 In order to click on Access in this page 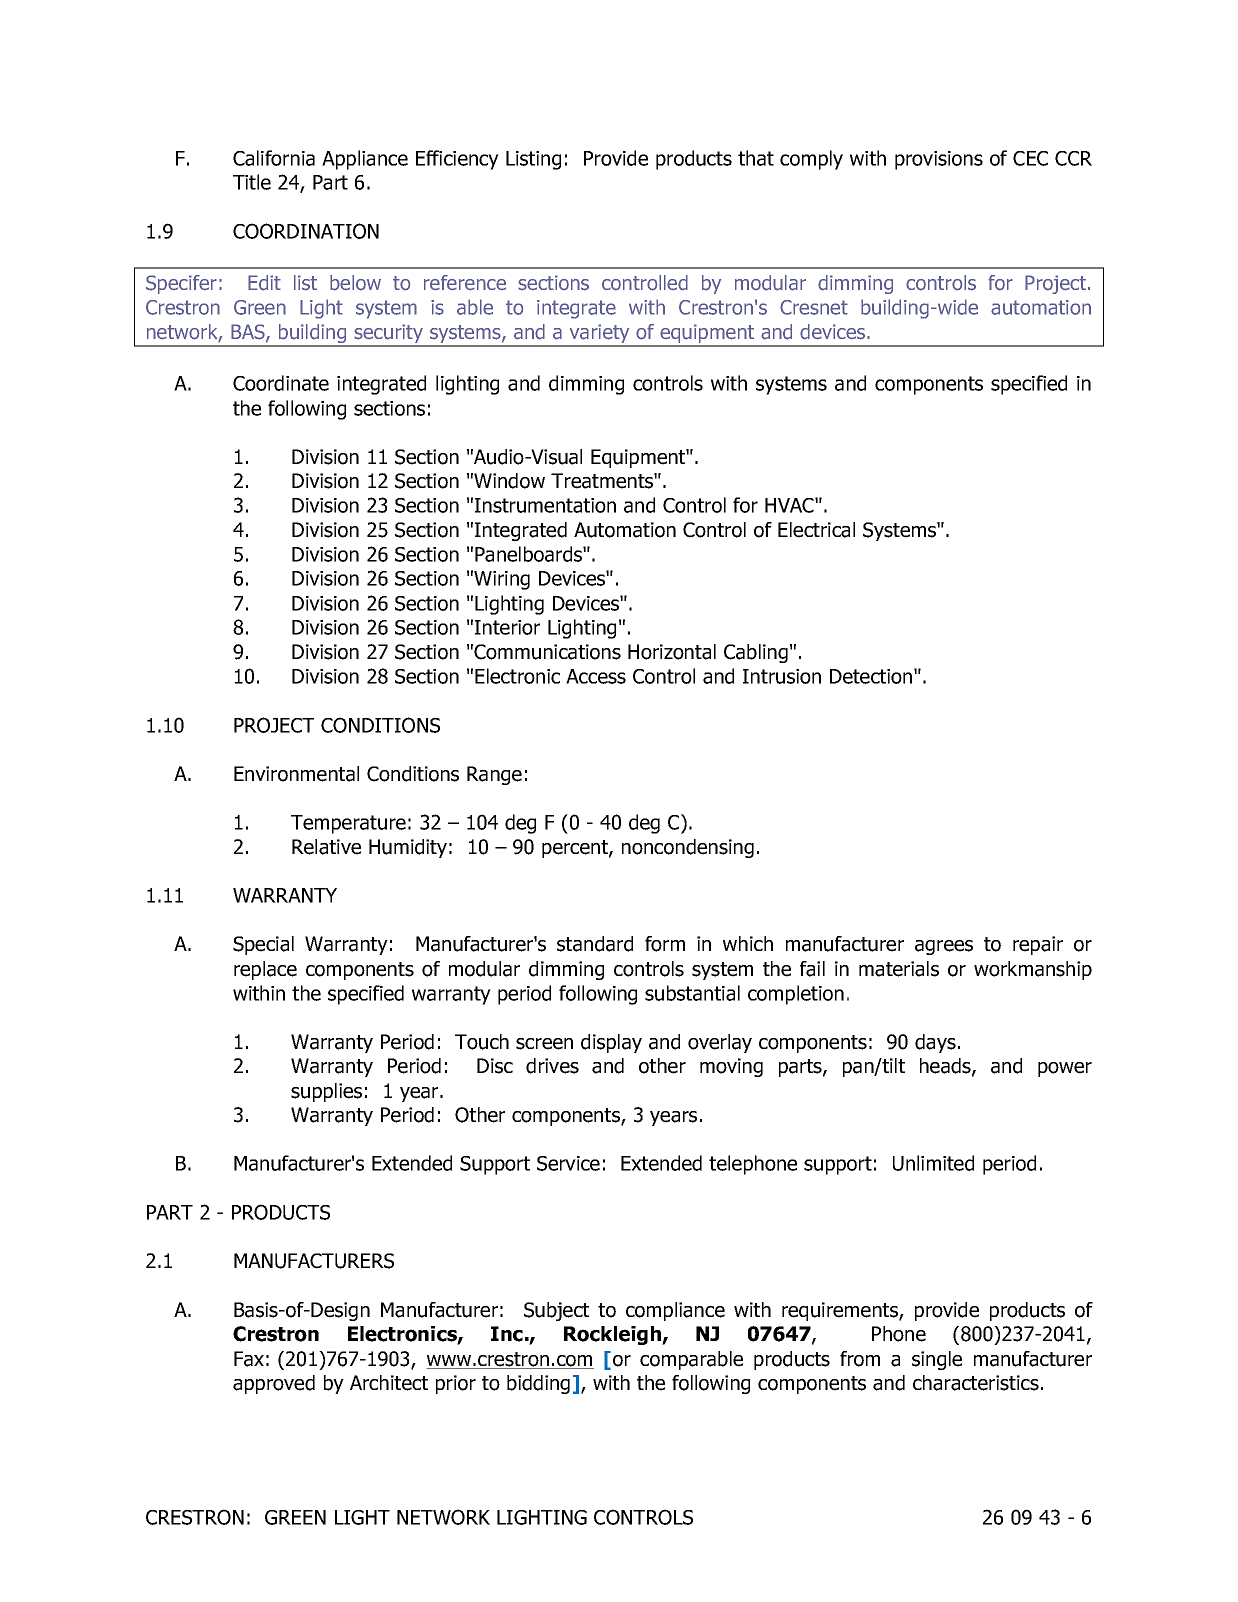, I will do `click(596, 676)`.
